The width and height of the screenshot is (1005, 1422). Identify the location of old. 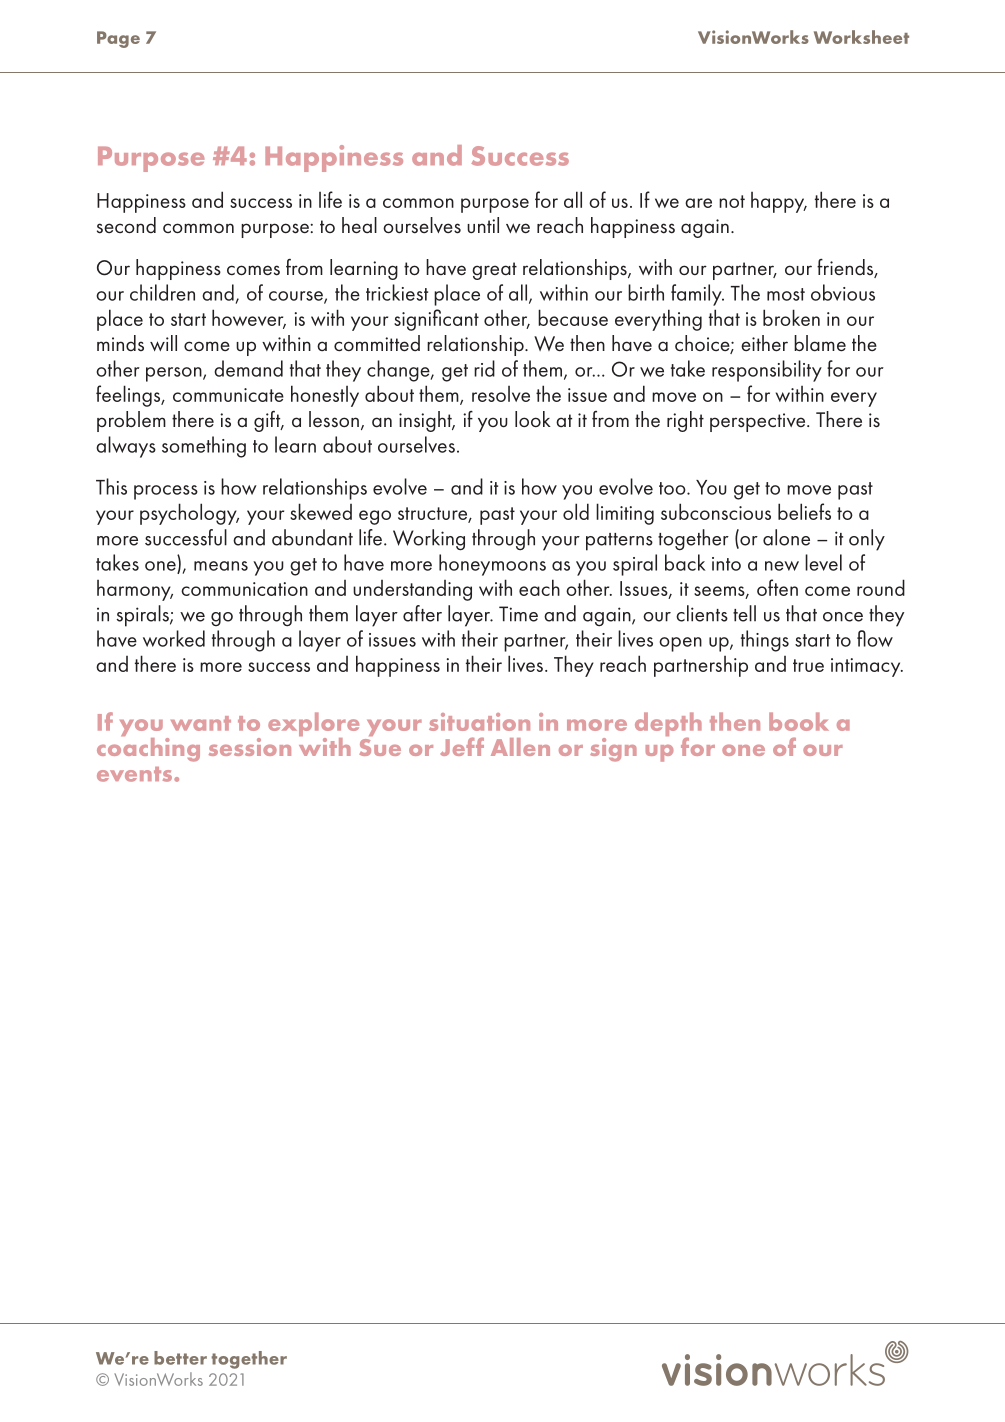
(576, 511).
